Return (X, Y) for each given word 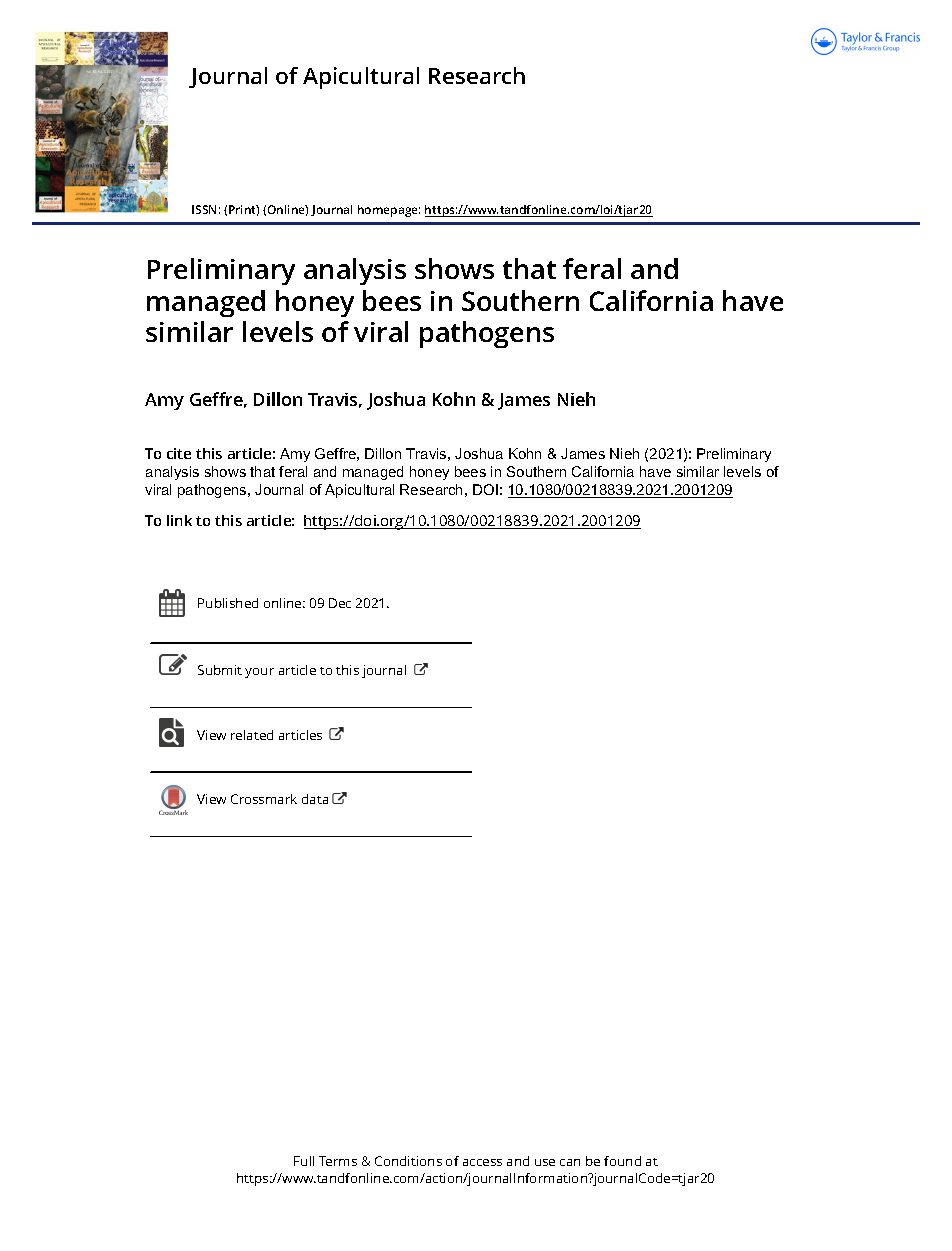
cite (179, 453)
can (570, 1162)
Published (228, 603)
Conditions (408, 1161)
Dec (340, 603)
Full (304, 1161)
